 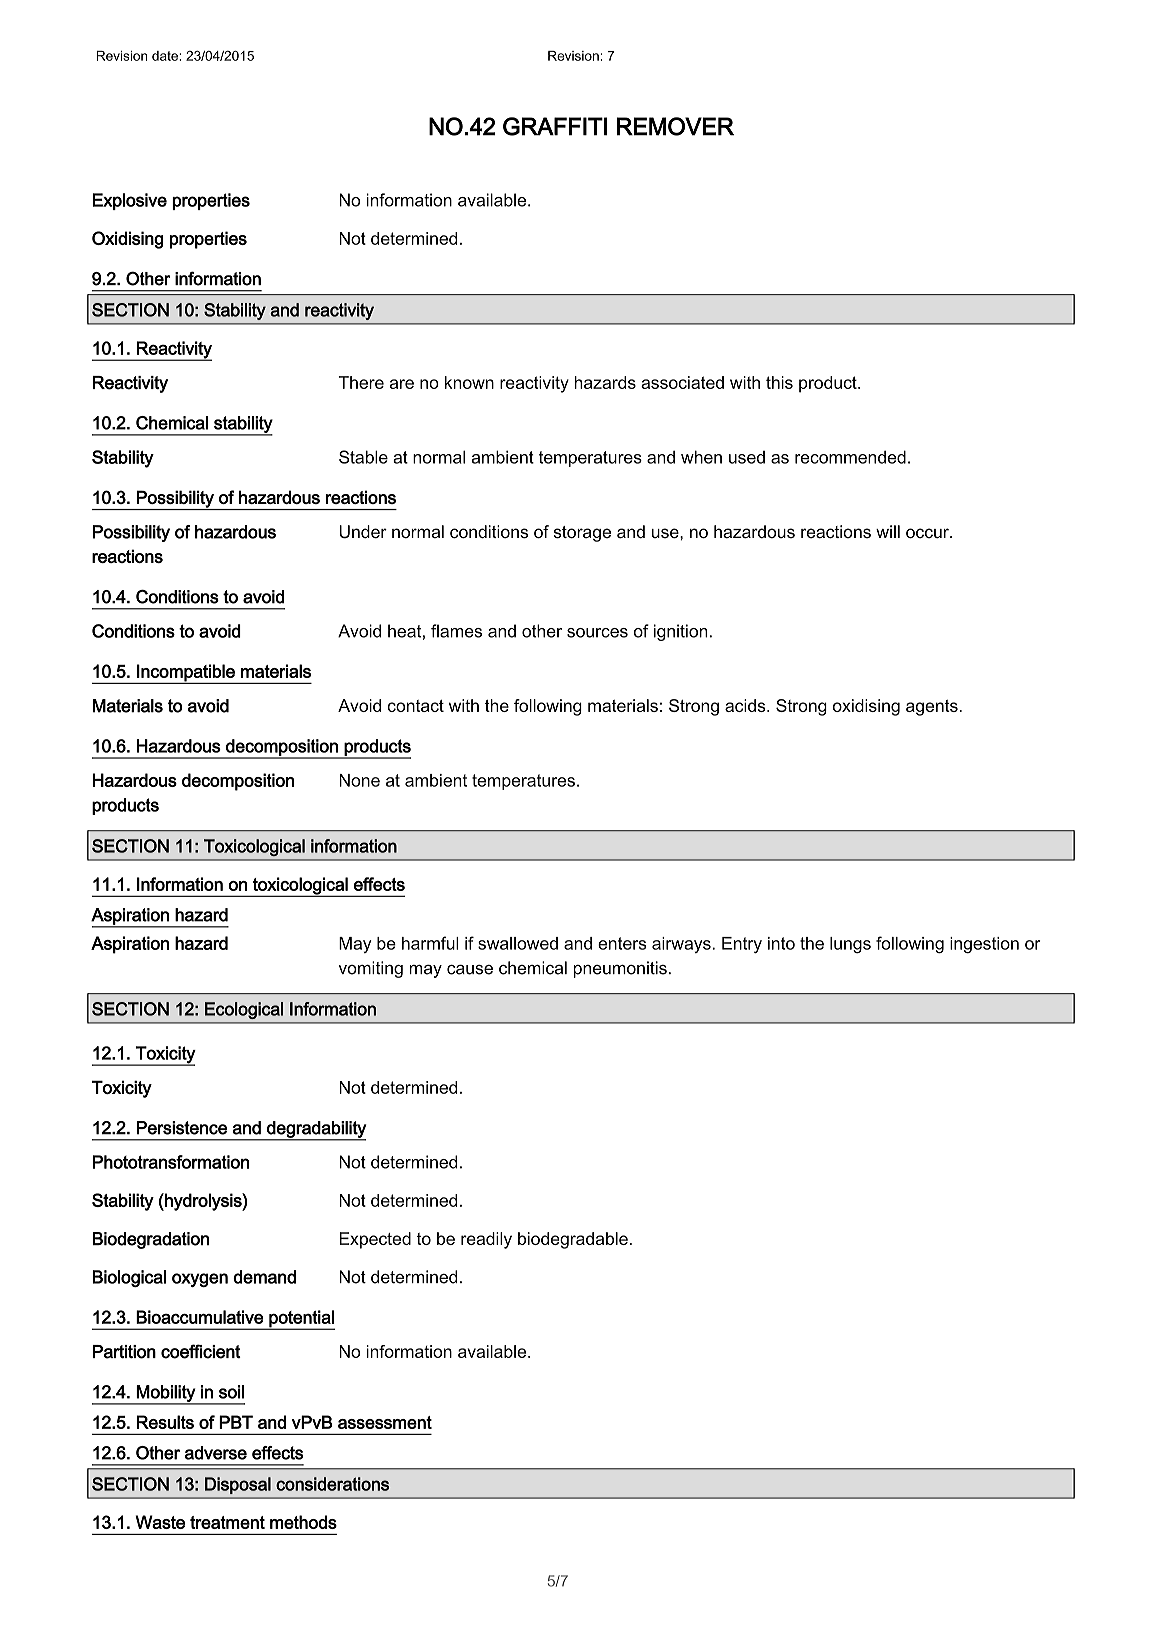 I want to click on Persistence, so click(x=181, y=1128).
